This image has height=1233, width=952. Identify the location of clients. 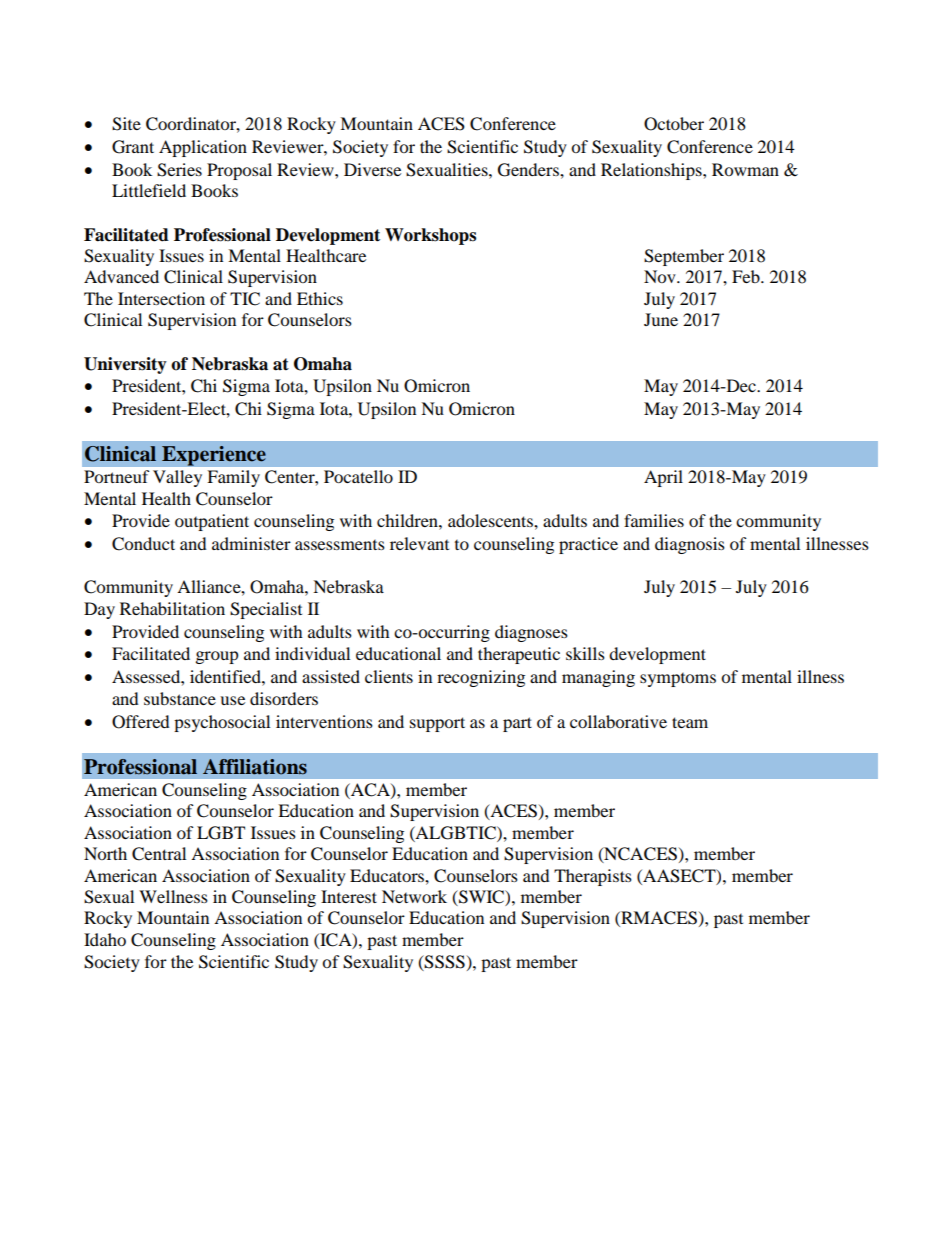
(389, 676).
